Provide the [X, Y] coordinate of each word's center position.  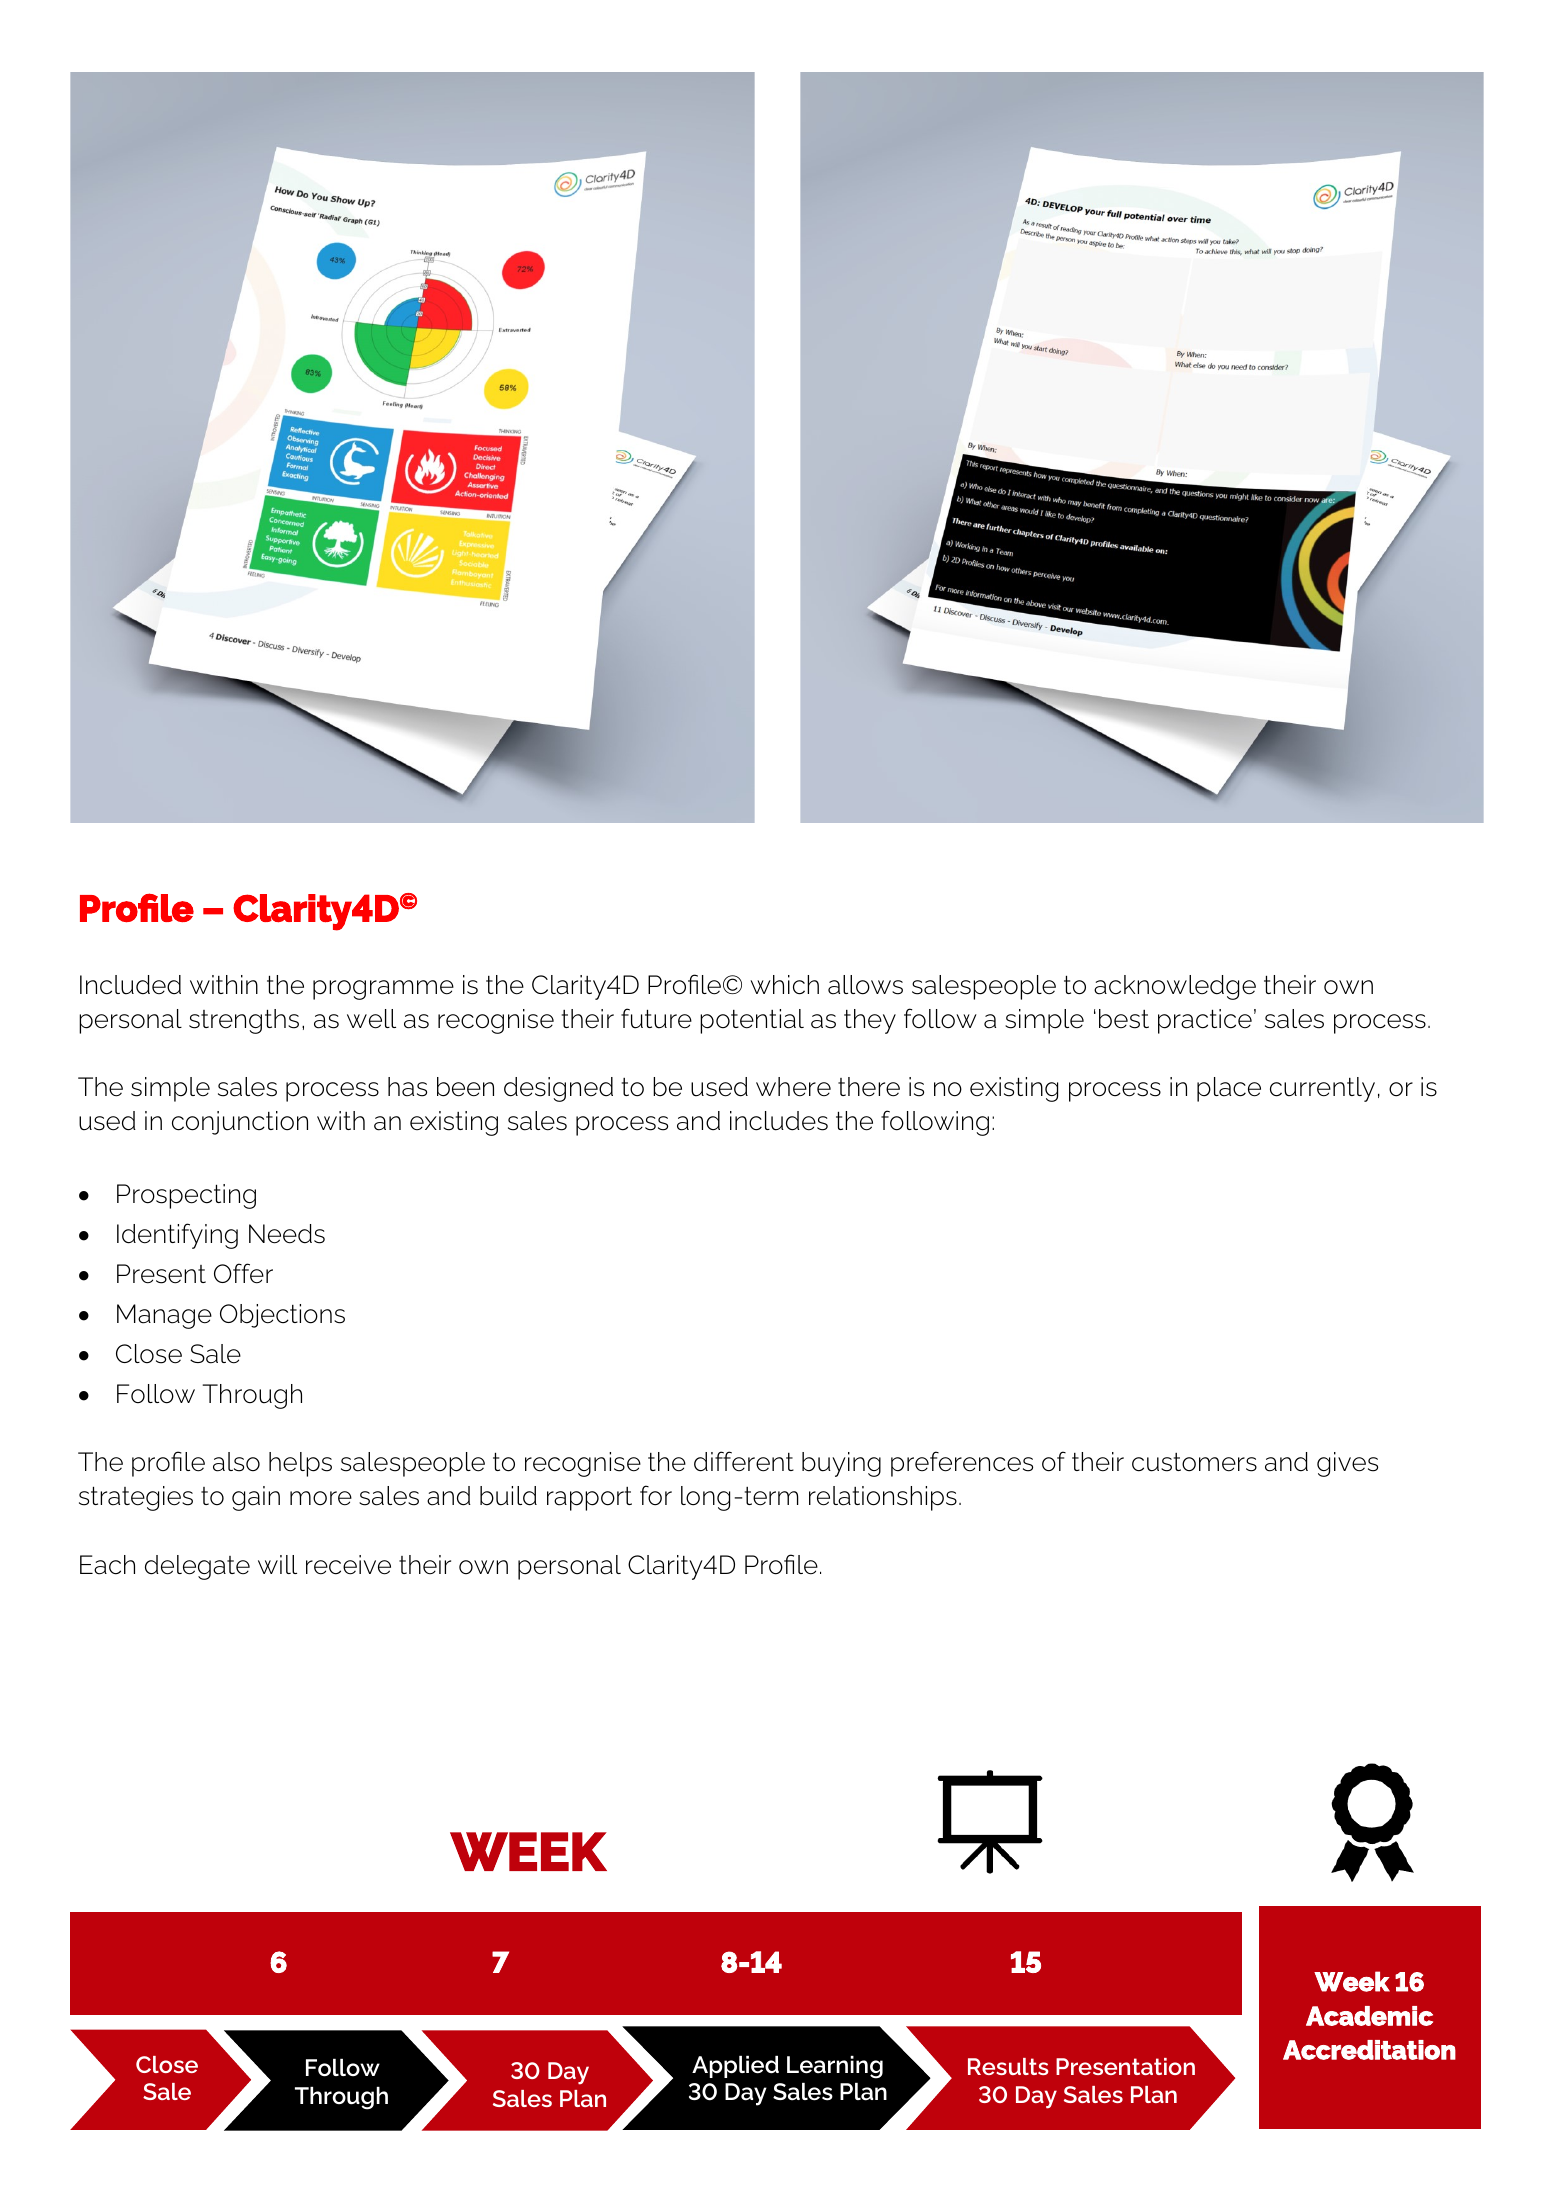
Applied [735, 2067]
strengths [244, 1021]
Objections [282, 1316]
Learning [835, 2067]
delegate [197, 1567]
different [744, 1461]
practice [1205, 1021]
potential [752, 1021]
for [656, 1495]
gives [1347, 1464]
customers [1194, 1462]
